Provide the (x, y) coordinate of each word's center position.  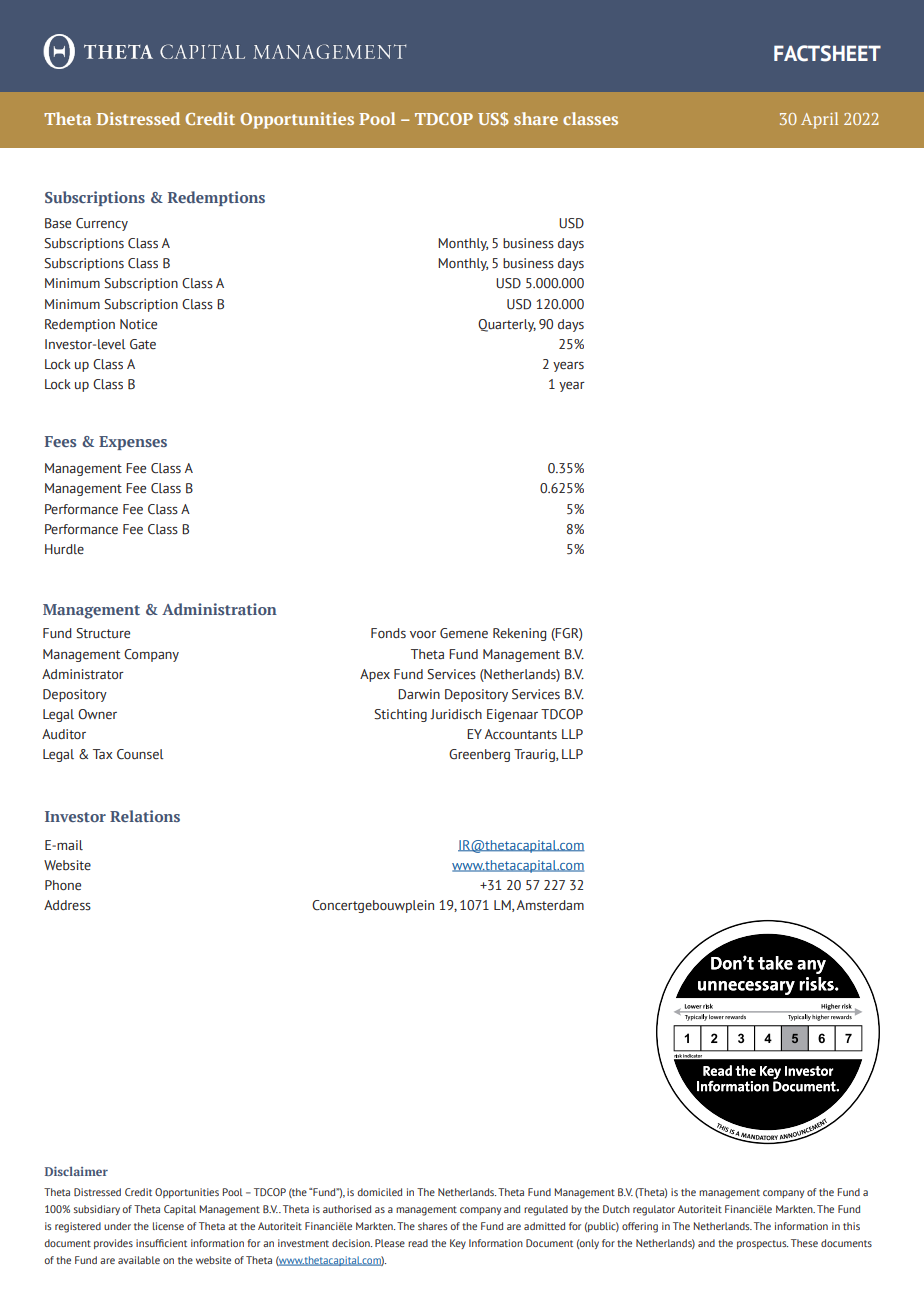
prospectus (762, 1244)
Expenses (133, 443)
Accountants (521, 734)
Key (458, 1244)
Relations (145, 816)
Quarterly (507, 325)
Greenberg (479, 755)
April (819, 120)
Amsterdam (550, 905)
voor (423, 635)
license (168, 1226)
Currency (102, 224)
